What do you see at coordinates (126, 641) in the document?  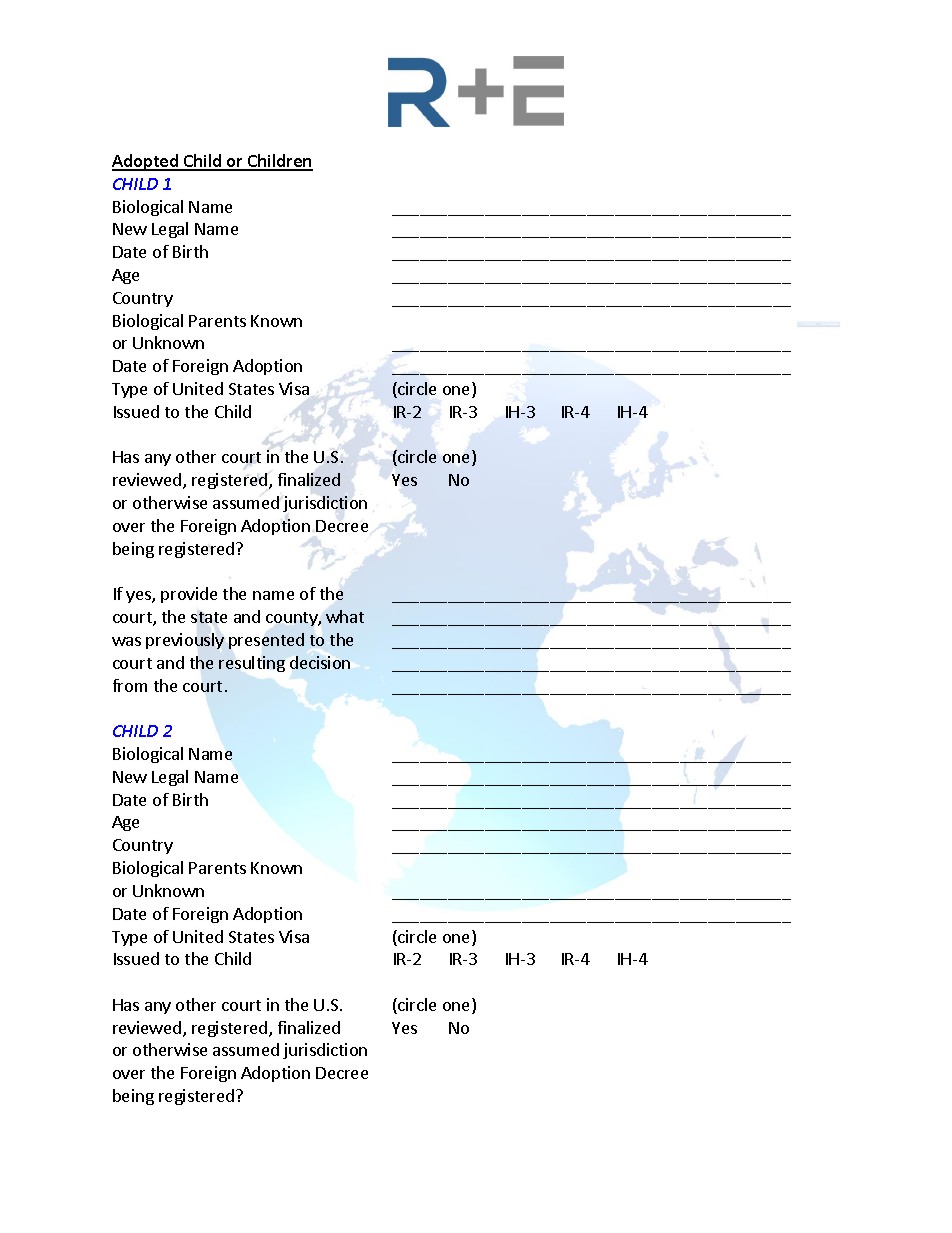 I see `was` at bounding box center [126, 641].
